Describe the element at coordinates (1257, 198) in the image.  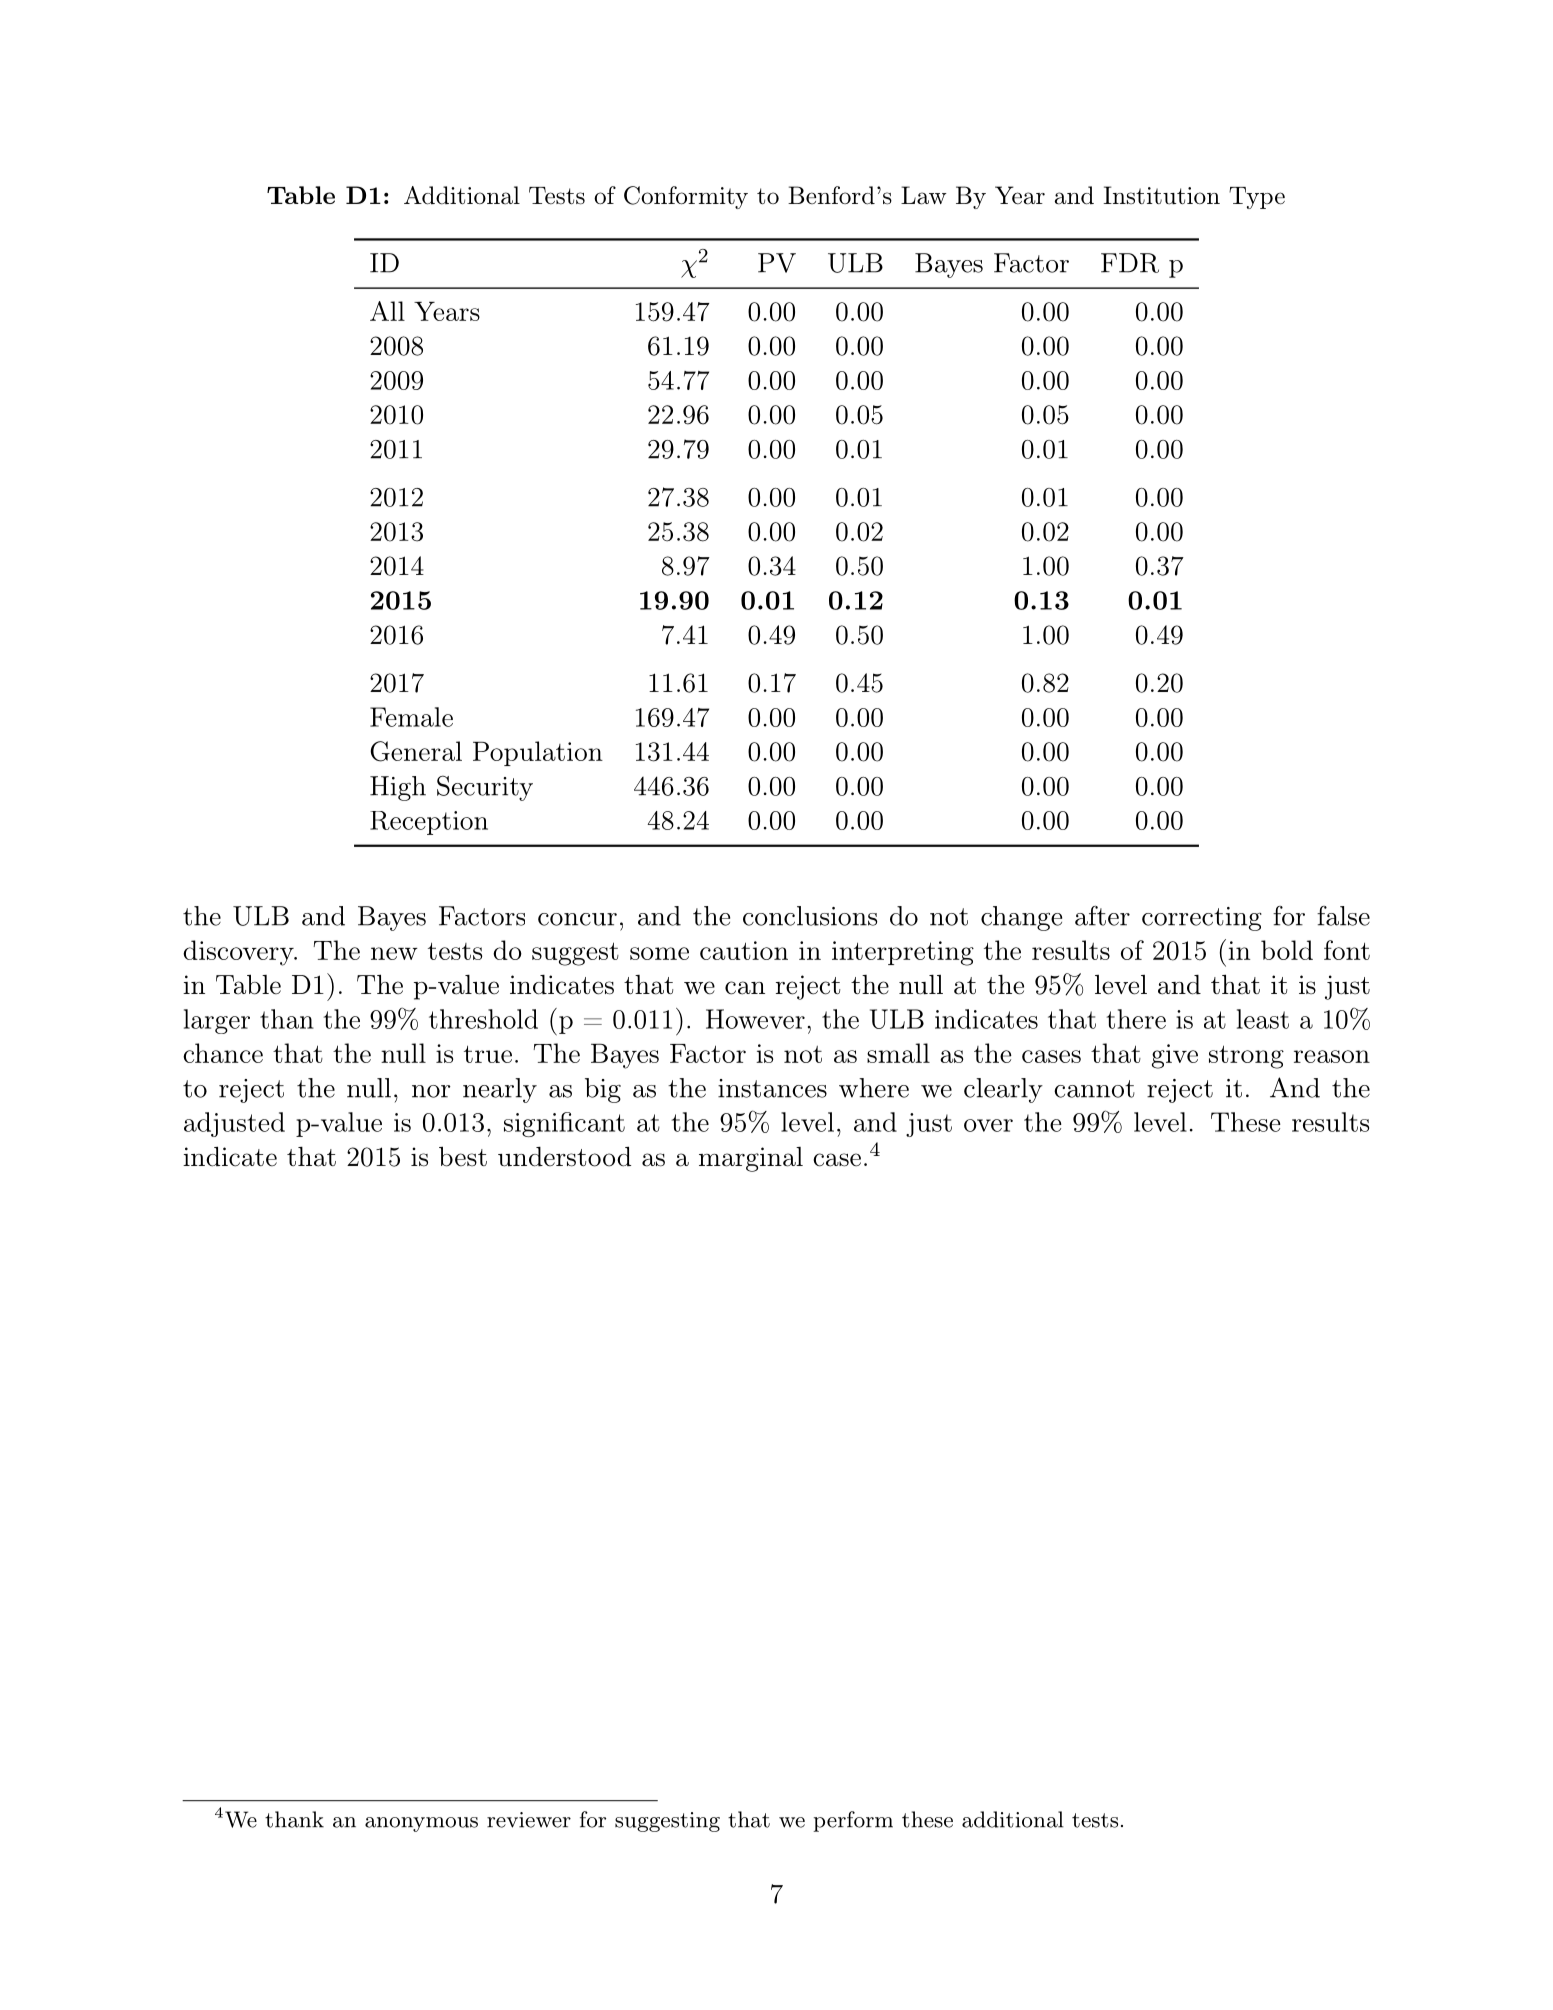
I see `Type` at that location.
